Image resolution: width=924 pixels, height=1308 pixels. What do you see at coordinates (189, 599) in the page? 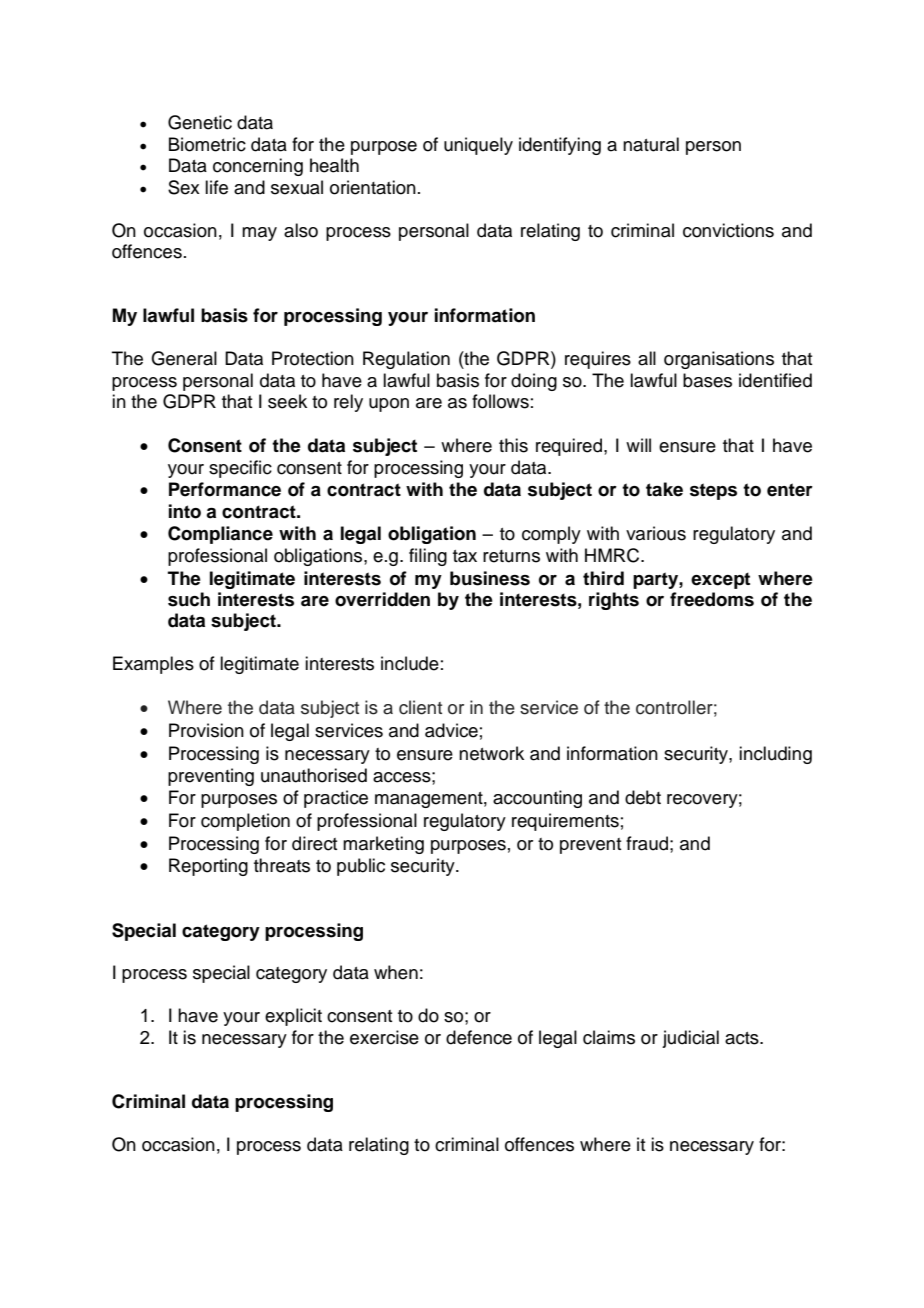
I see `such` at bounding box center [189, 599].
